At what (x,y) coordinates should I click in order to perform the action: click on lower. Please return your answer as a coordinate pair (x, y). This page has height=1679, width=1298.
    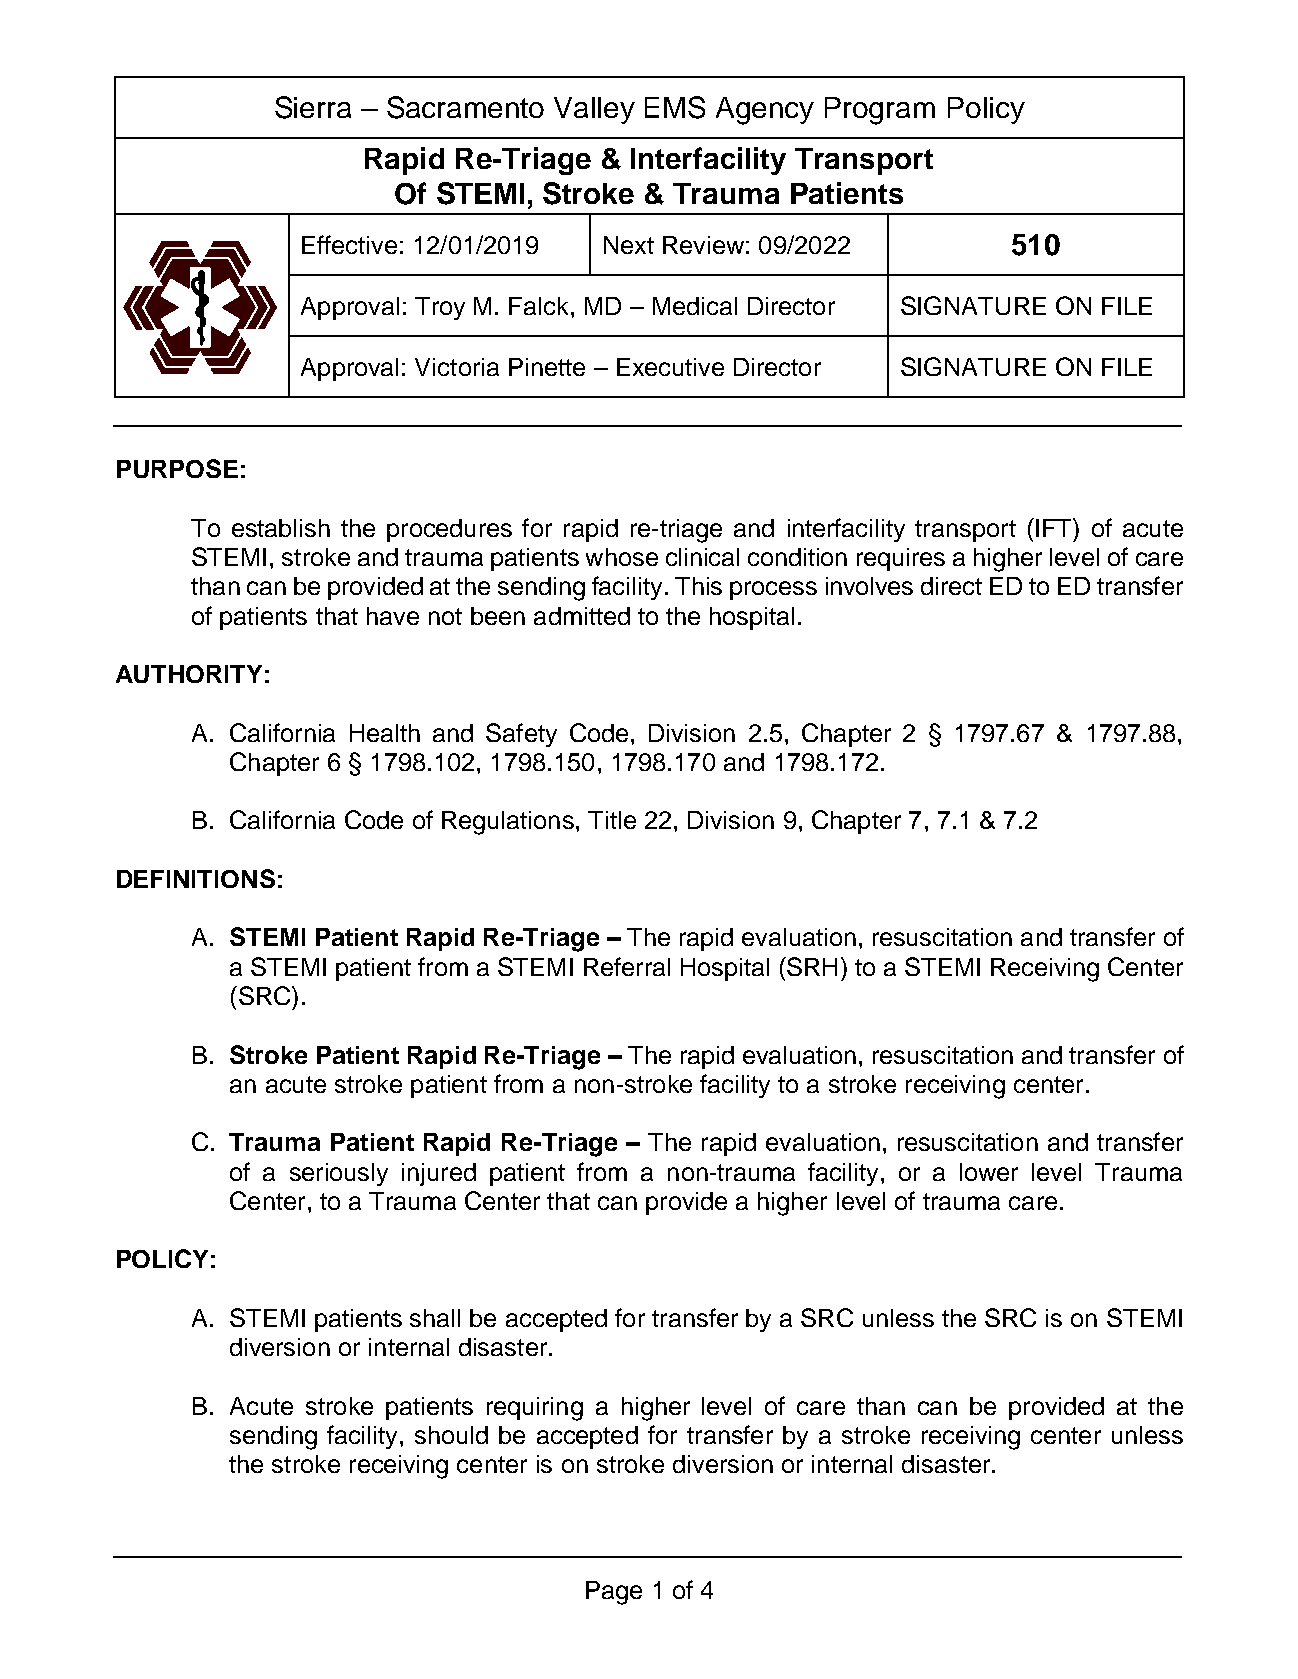
    Looking at the image, I should click on (989, 1172).
